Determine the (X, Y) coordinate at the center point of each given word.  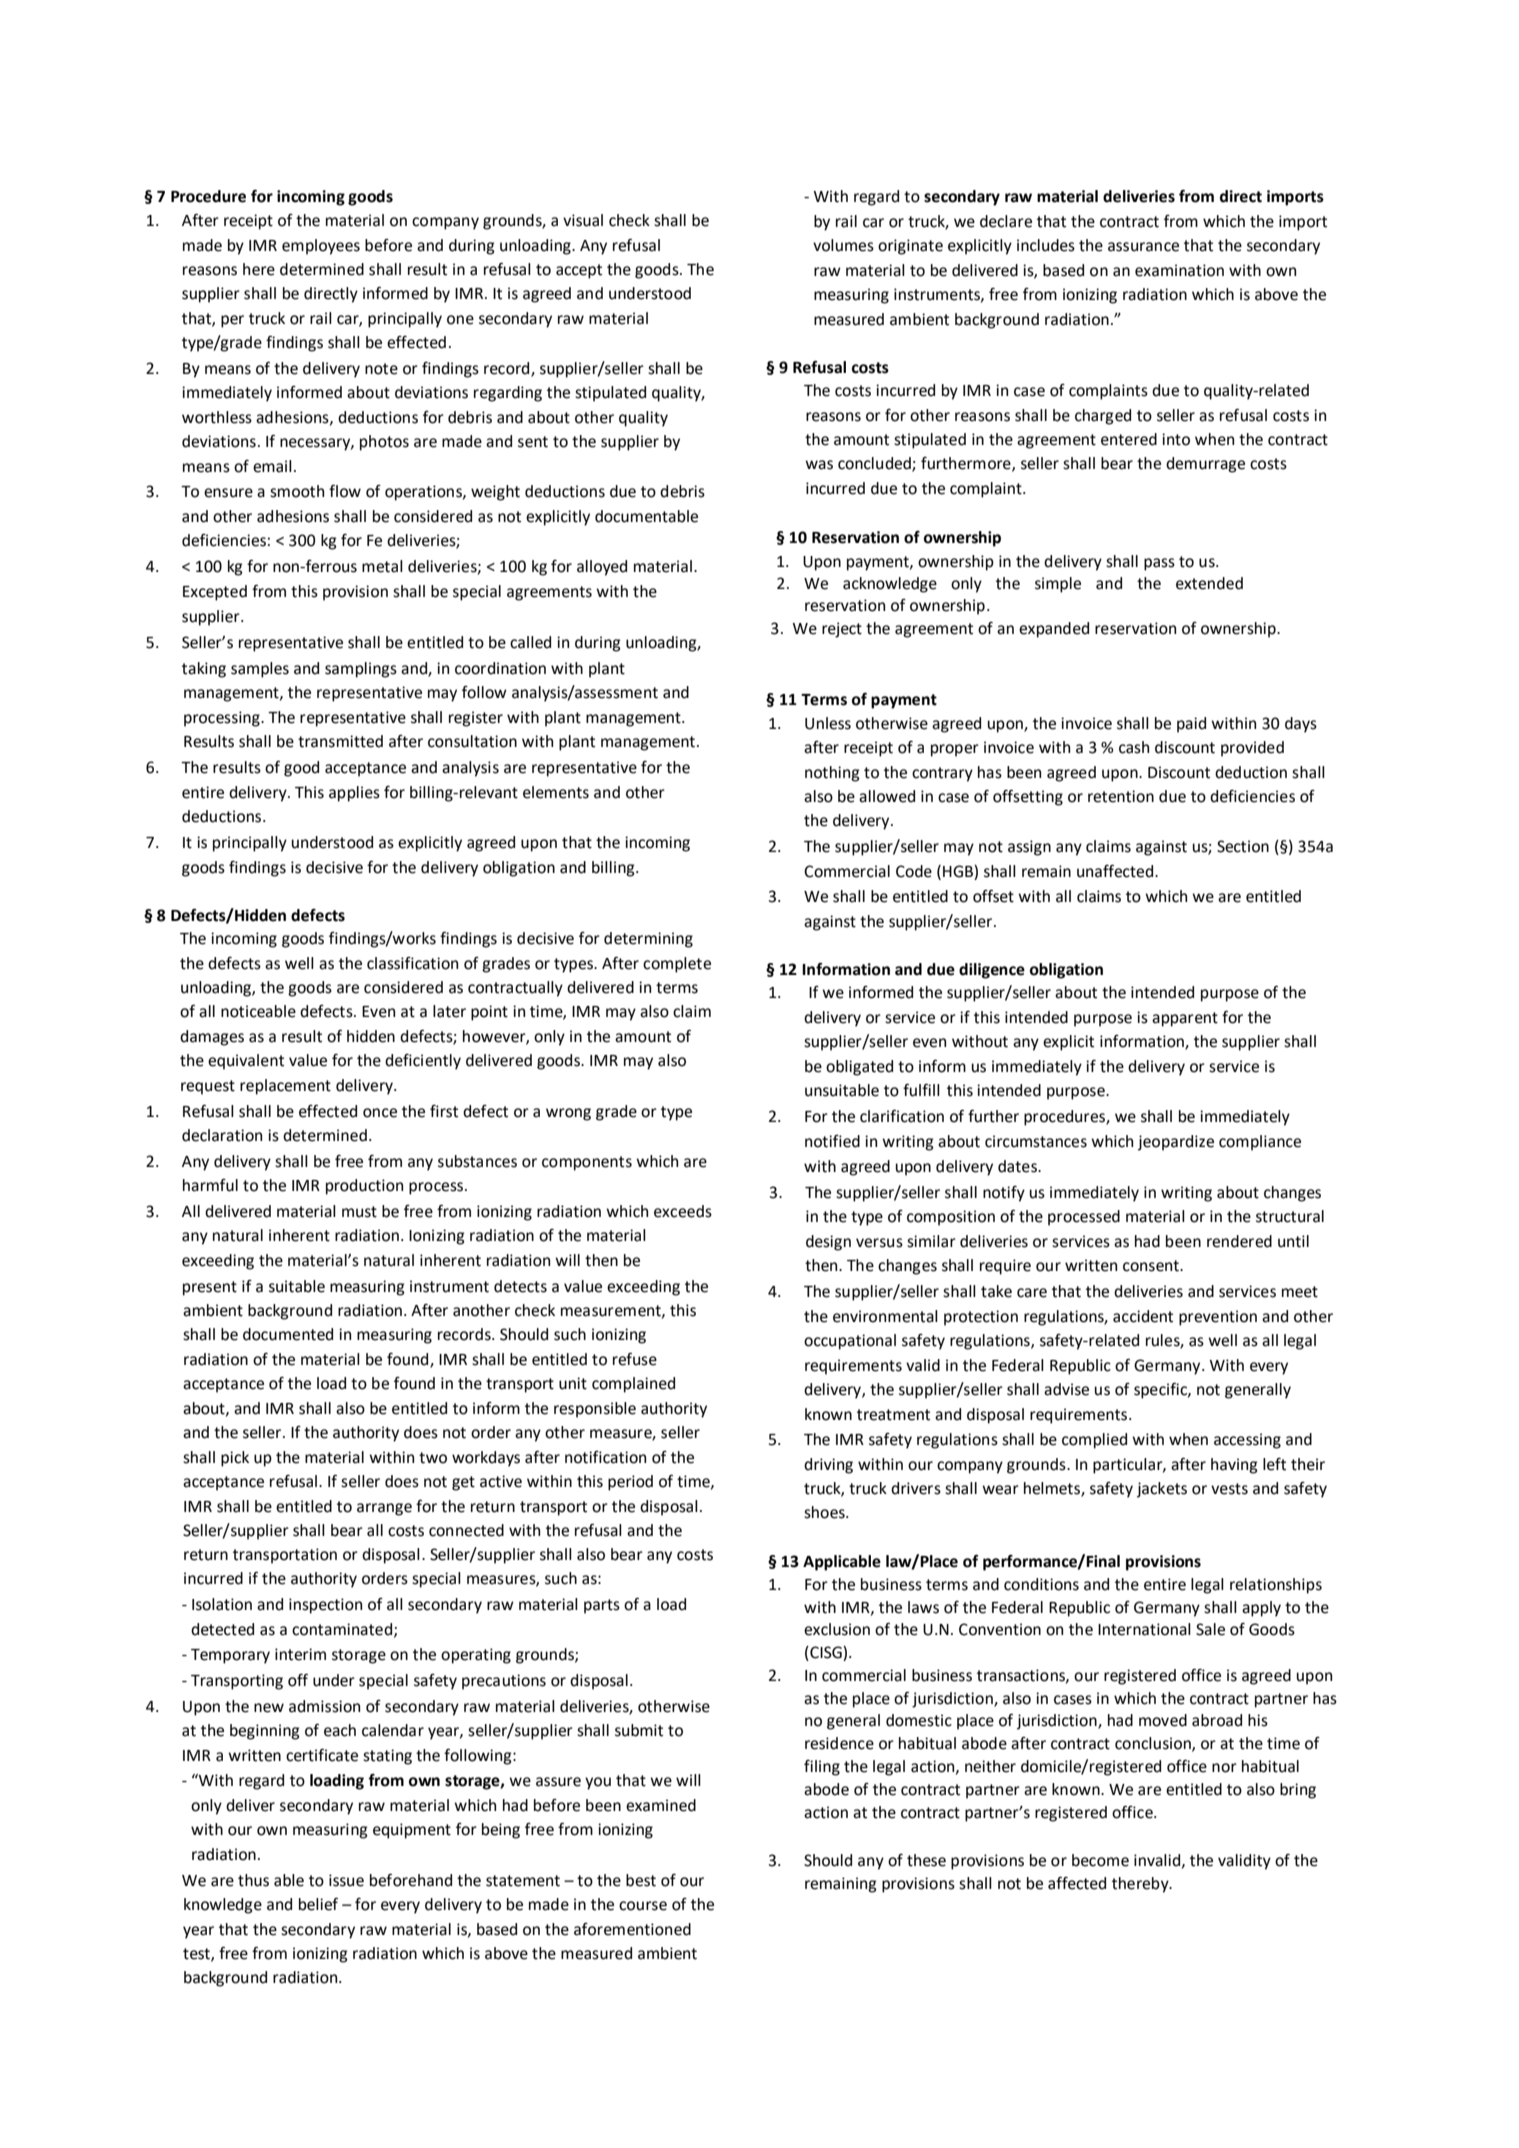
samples (260, 670)
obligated (859, 1068)
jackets (1162, 1490)
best (641, 1880)
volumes (843, 245)
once (380, 1113)
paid (1191, 725)
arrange (384, 1509)
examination (1179, 270)
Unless (828, 723)
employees (321, 247)
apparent (1185, 1019)
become (1100, 1860)
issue (346, 1880)
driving (828, 1466)
